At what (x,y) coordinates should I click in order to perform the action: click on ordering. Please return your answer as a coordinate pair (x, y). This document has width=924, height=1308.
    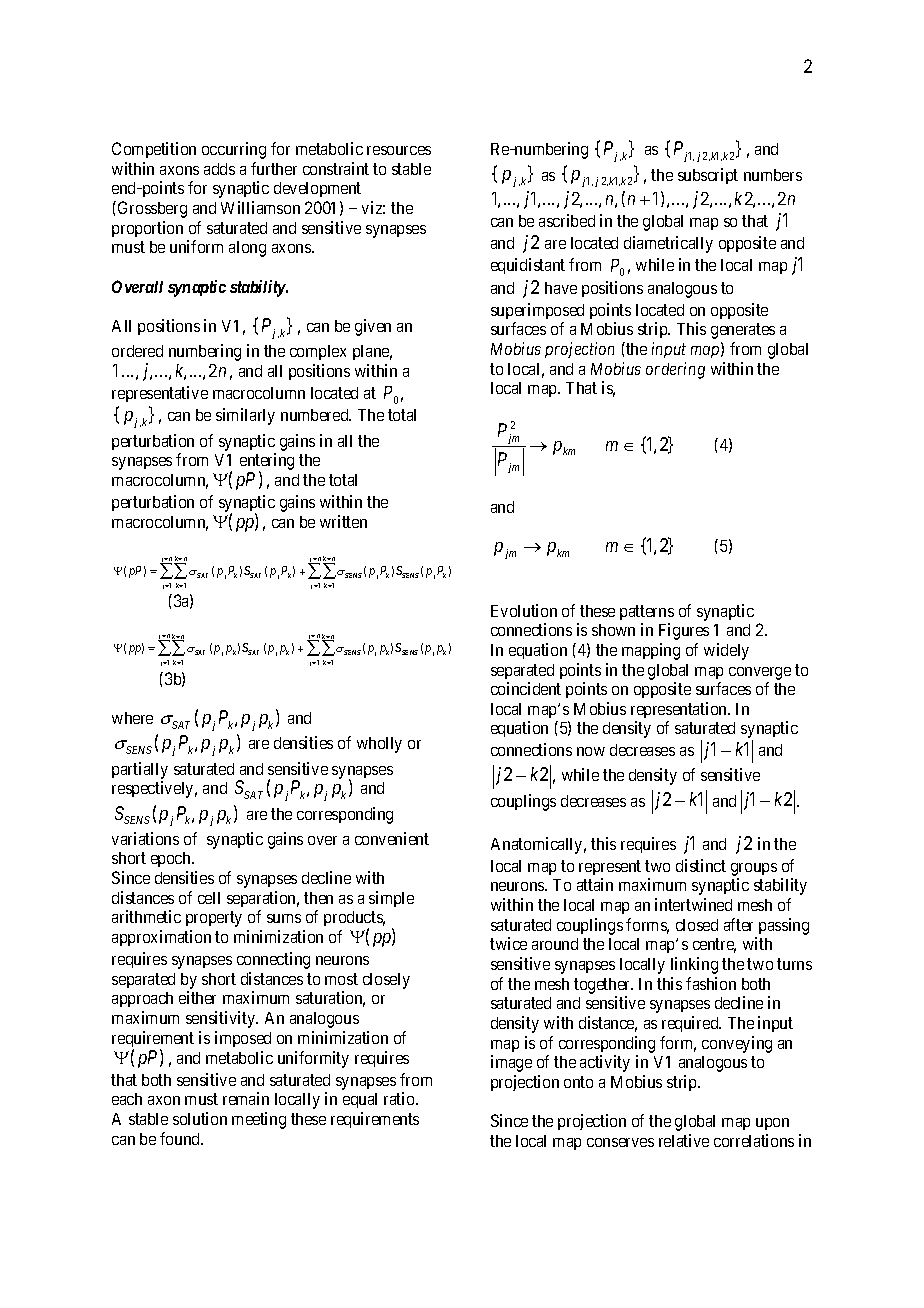
    Looking at the image, I should click on (675, 370).
